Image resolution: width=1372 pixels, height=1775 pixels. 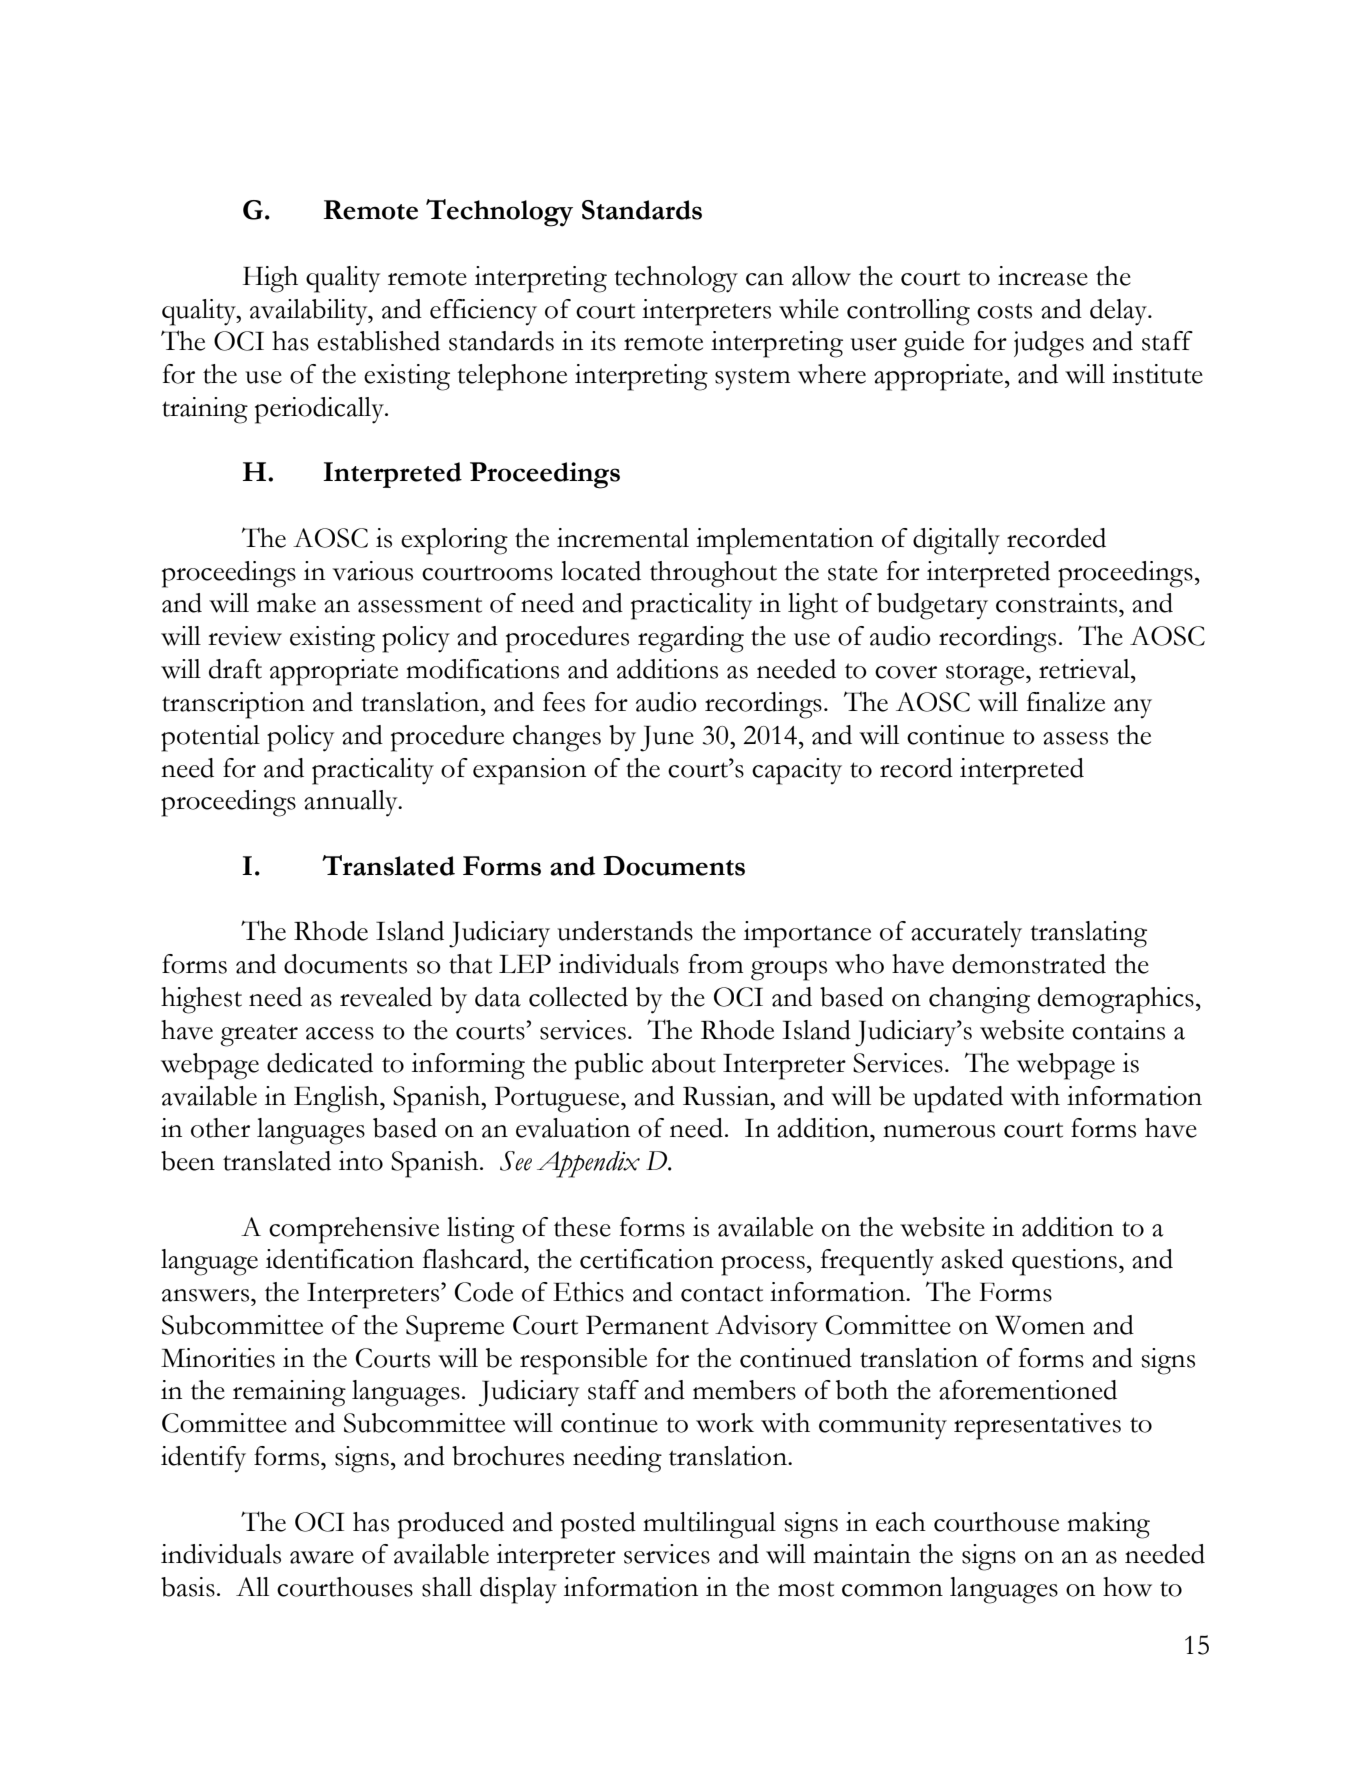 What do you see at coordinates (691, 639) in the screenshot?
I see `regarding` at bounding box center [691, 639].
